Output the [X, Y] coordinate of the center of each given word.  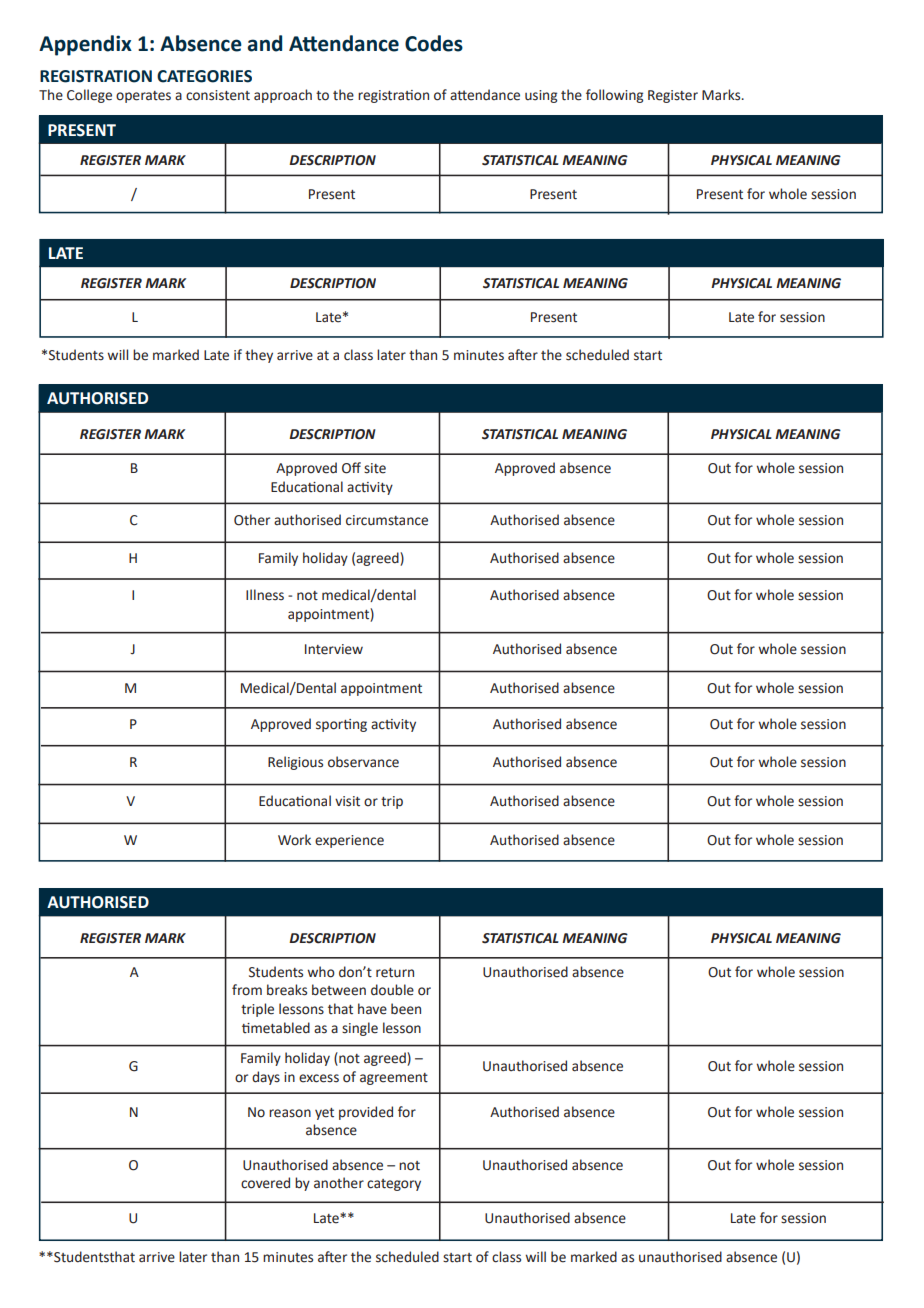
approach [283, 96]
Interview [334, 649]
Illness [265, 595]
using [541, 96]
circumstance [387, 520]
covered [265, 1183]
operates [143, 97]
